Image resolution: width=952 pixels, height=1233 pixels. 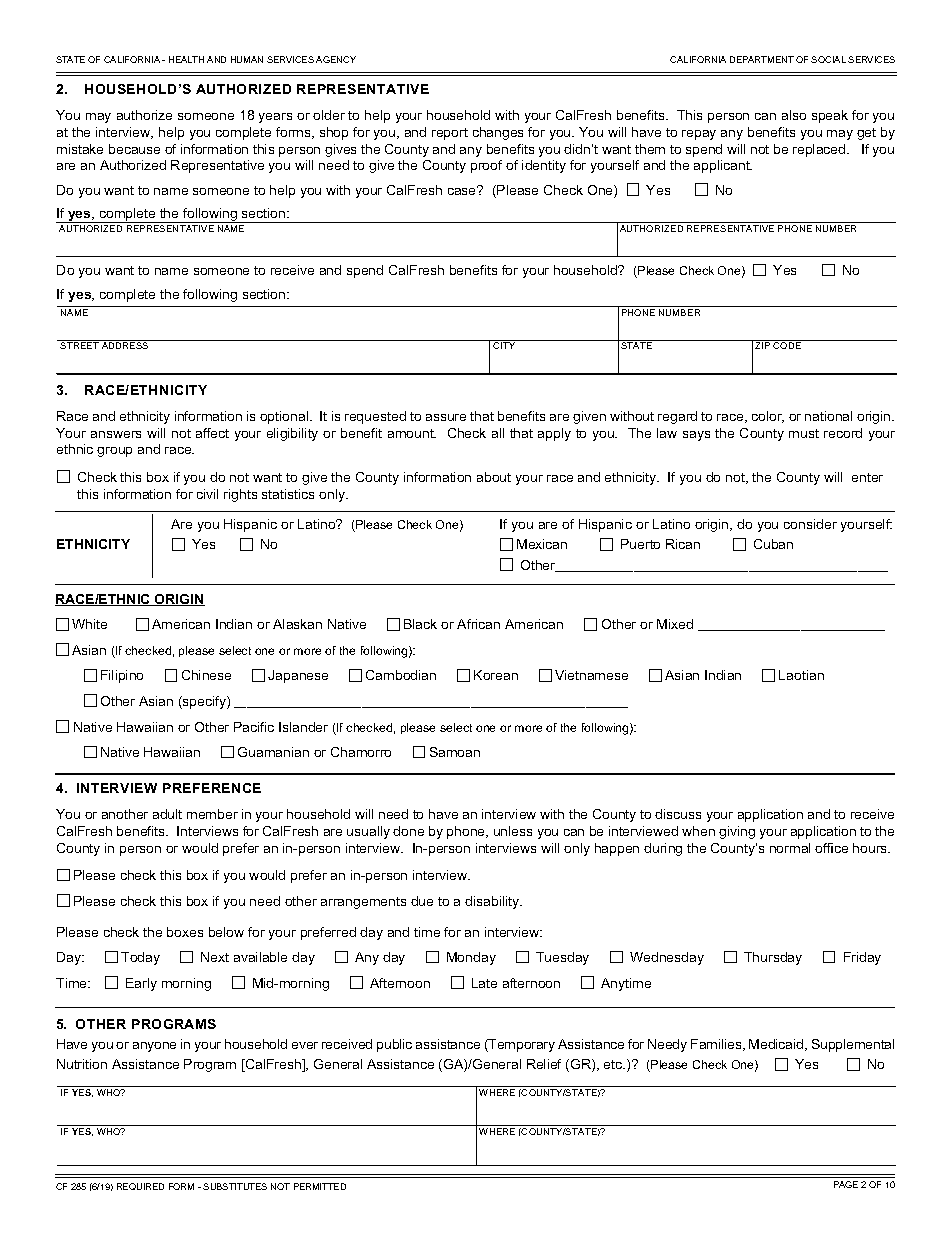 What do you see at coordinates (471, 958) in the screenshot?
I see `Monday` at bounding box center [471, 958].
